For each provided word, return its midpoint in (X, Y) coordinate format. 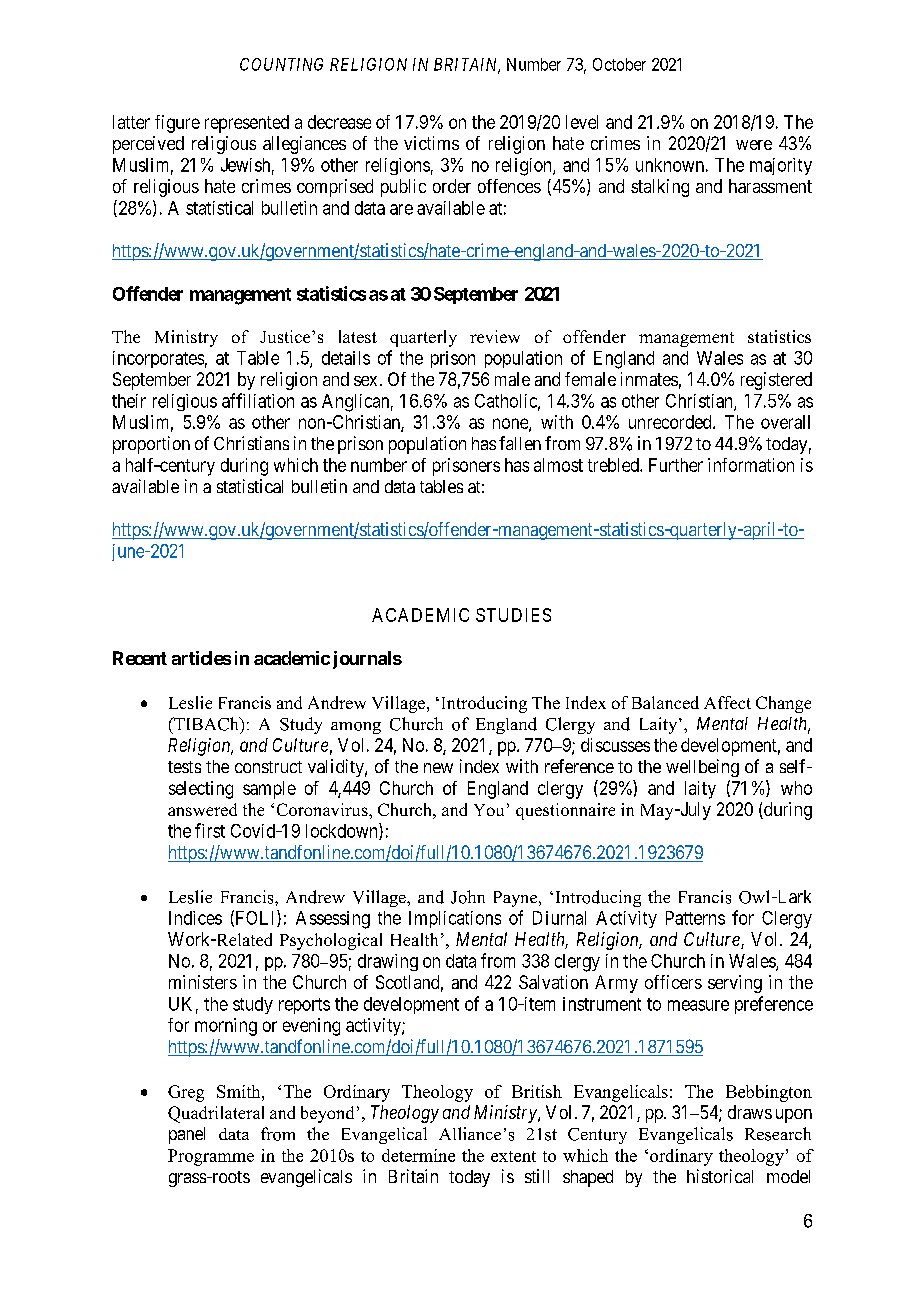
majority (781, 166)
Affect (727, 702)
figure (177, 124)
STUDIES (513, 615)
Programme (211, 1157)
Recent (140, 658)
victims (431, 143)
